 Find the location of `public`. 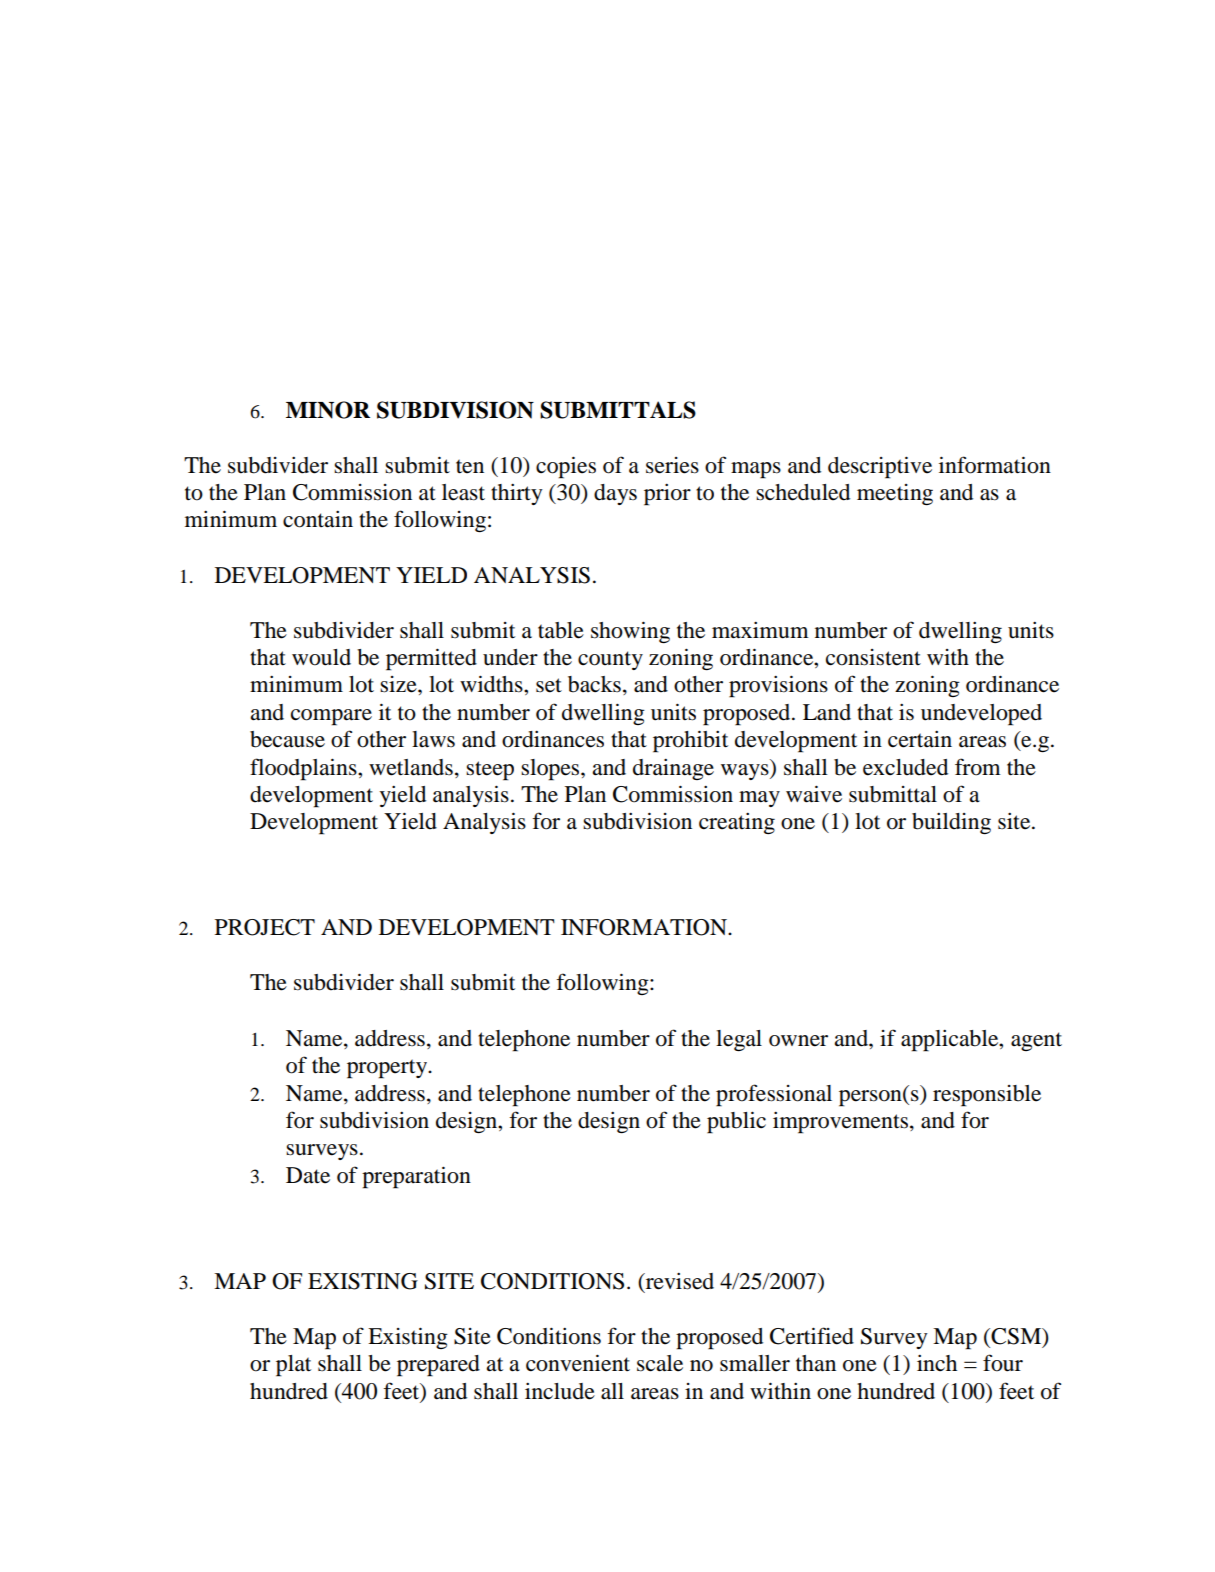

public is located at coordinates (736, 1122).
